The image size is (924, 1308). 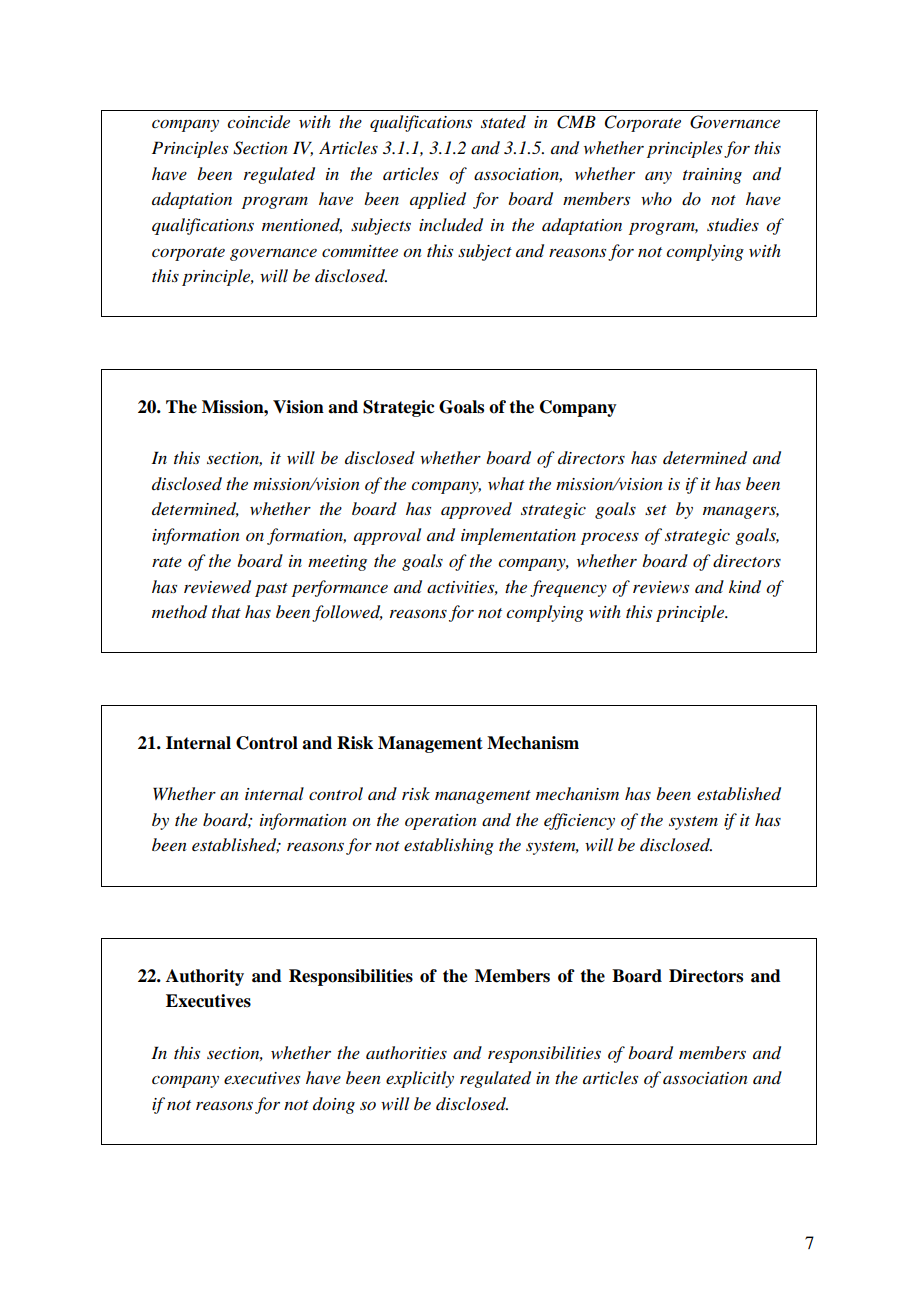 I want to click on coincide, so click(x=258, y=122).
